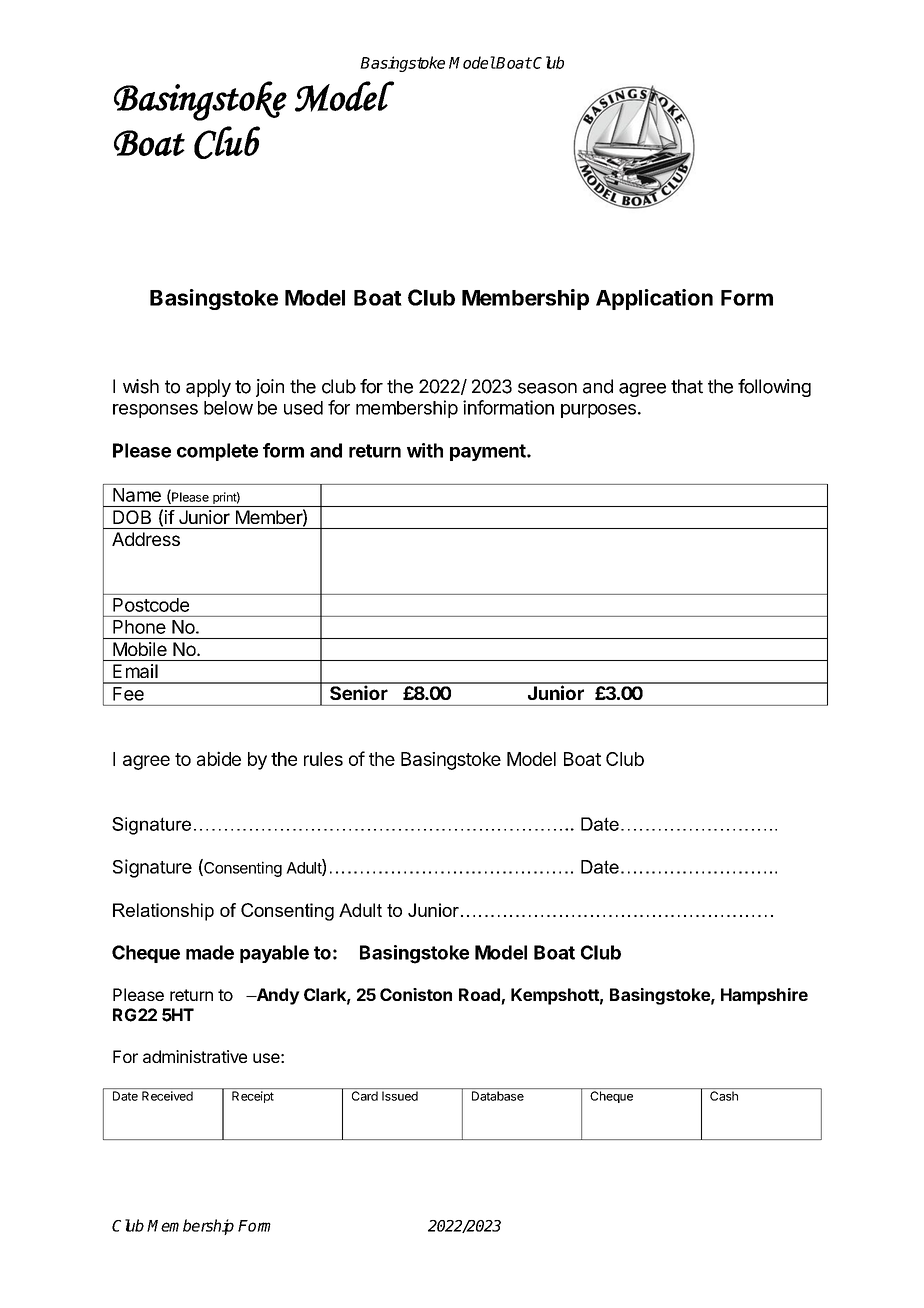 This image has height=1308, width=924. Describe the element at coordinates (764, 996) in the image. I see `Hampshire` at that location.
